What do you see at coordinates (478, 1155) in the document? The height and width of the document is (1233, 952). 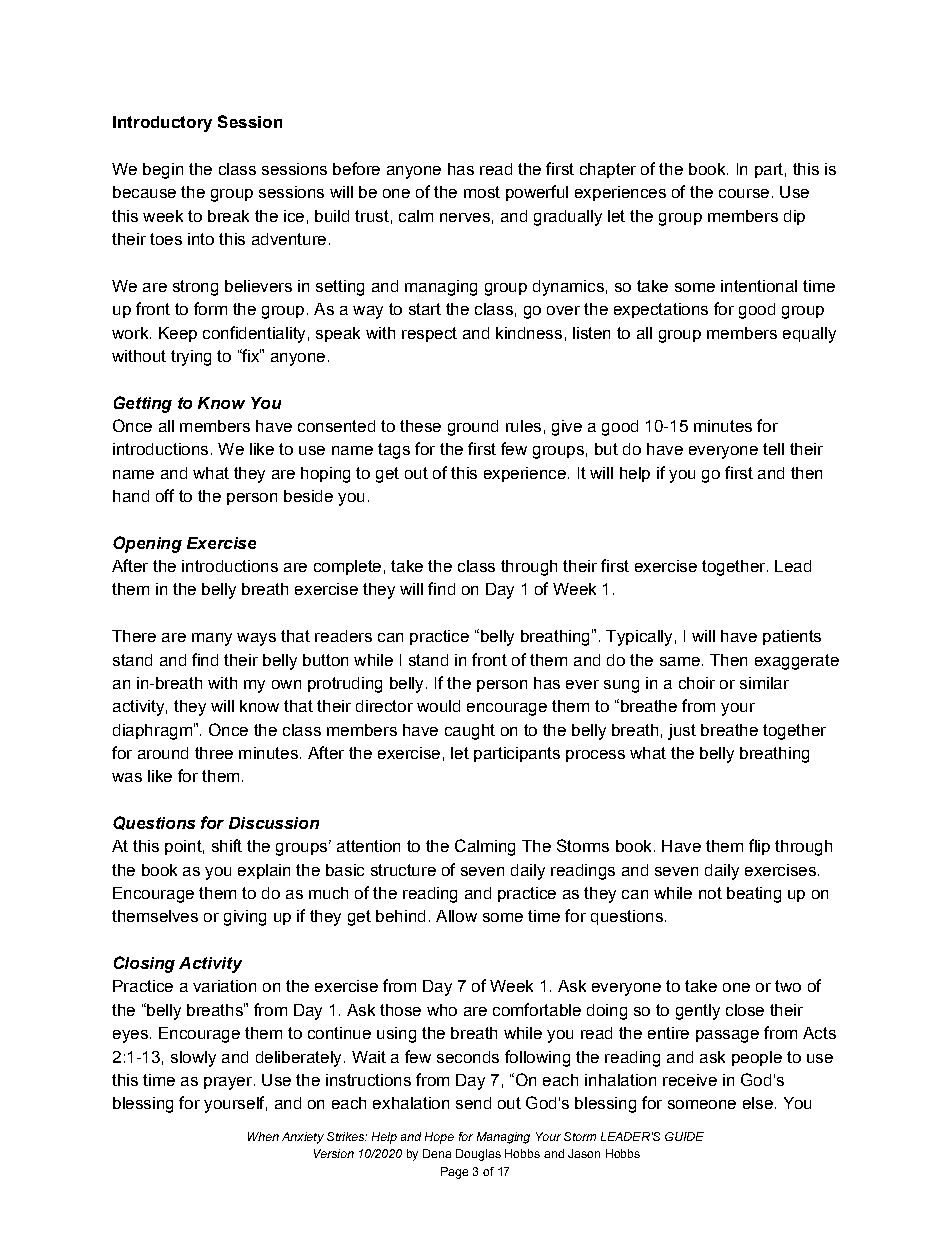 I see `Douglas` at bounding box center [478, 1155].
